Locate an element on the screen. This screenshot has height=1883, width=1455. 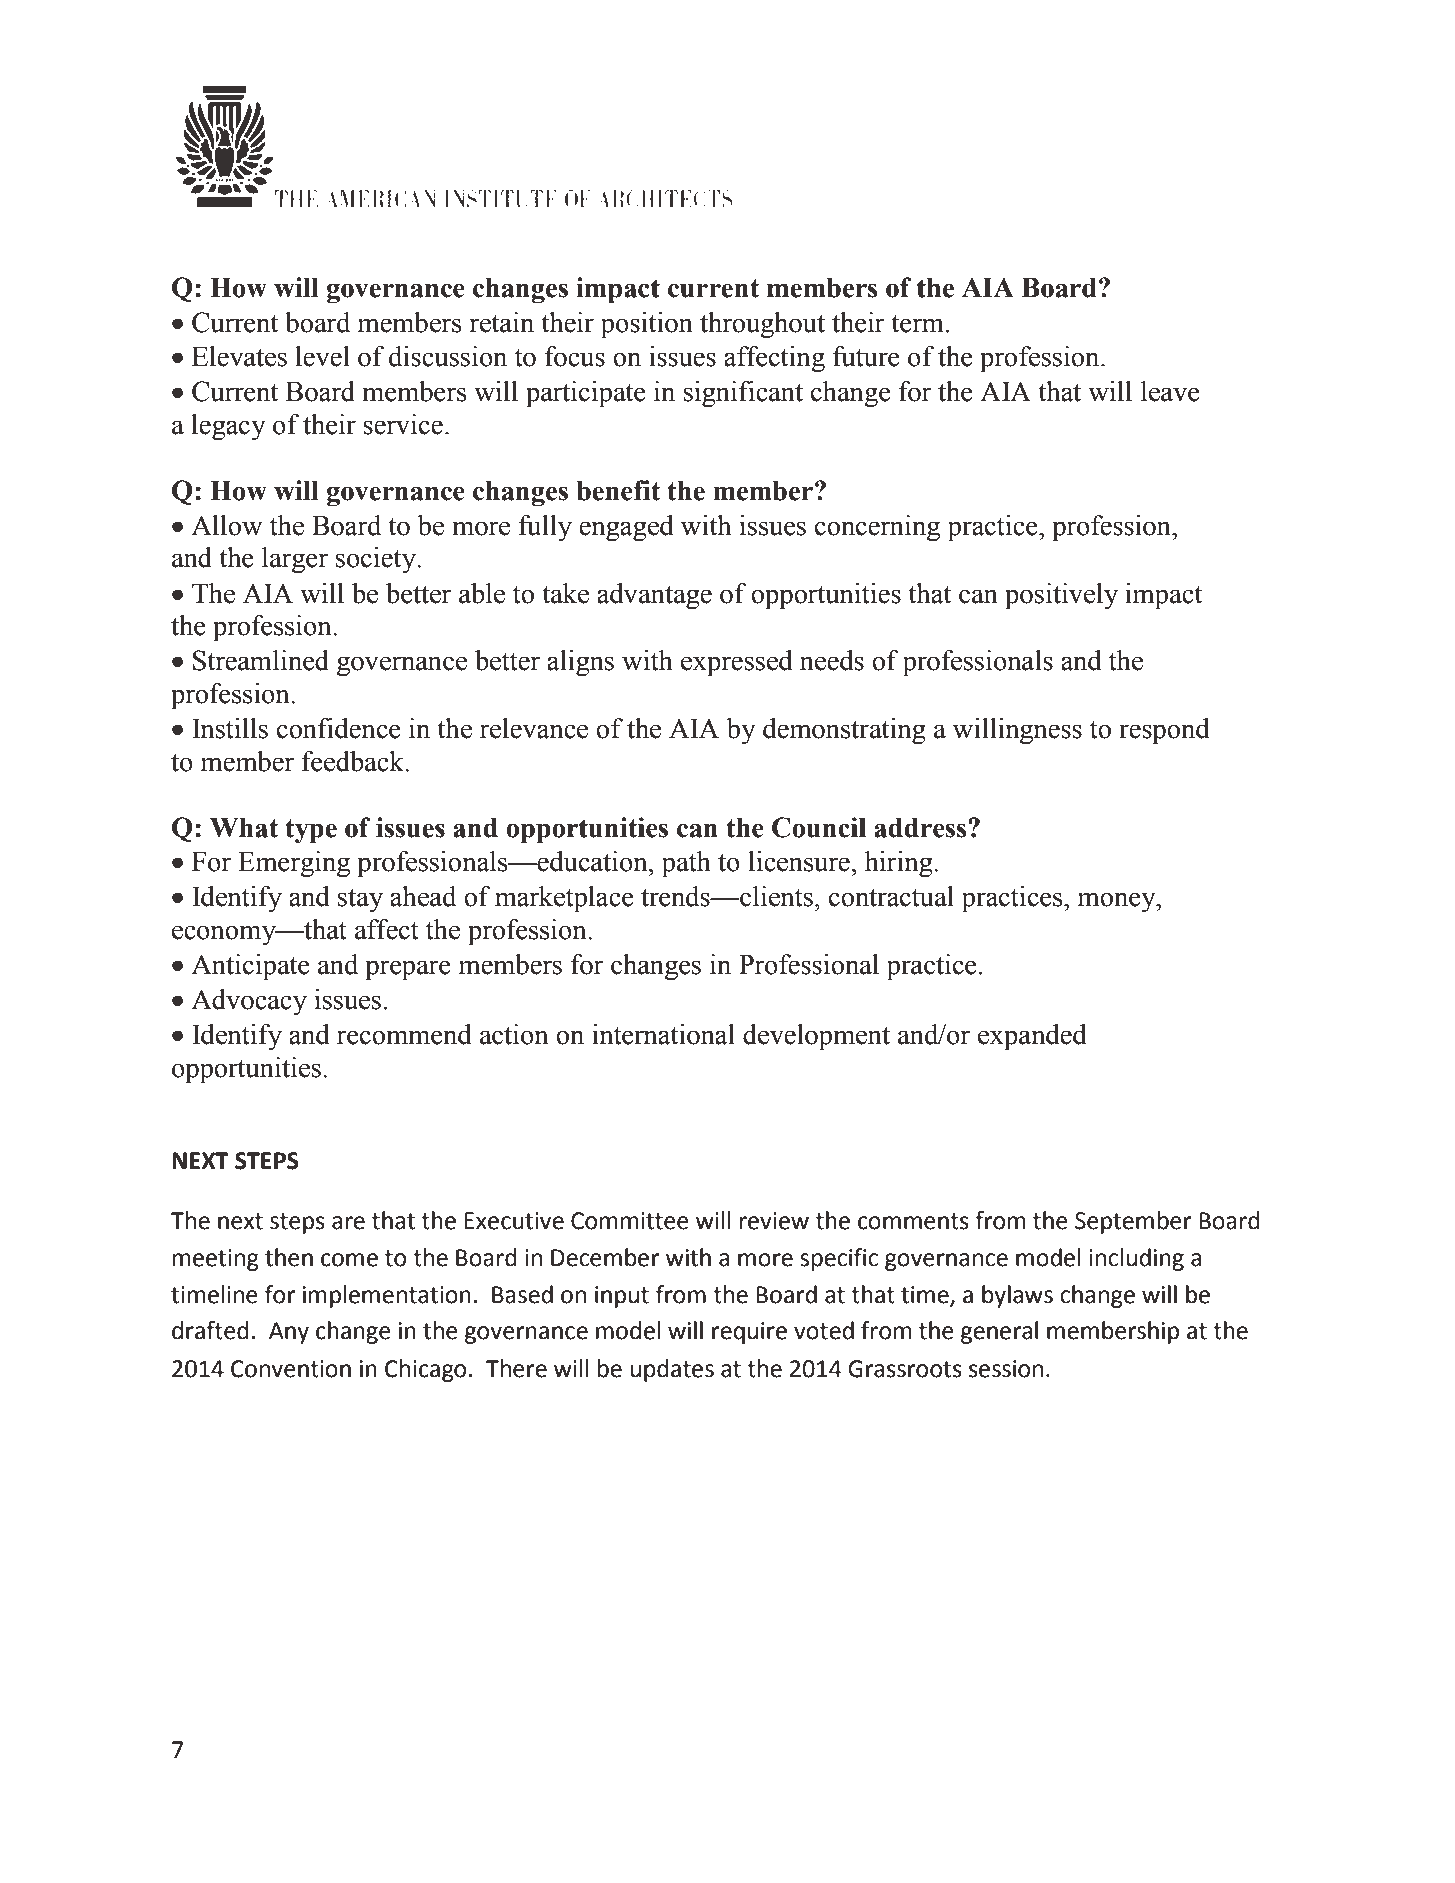
position is located at coordinates (647, 325).
